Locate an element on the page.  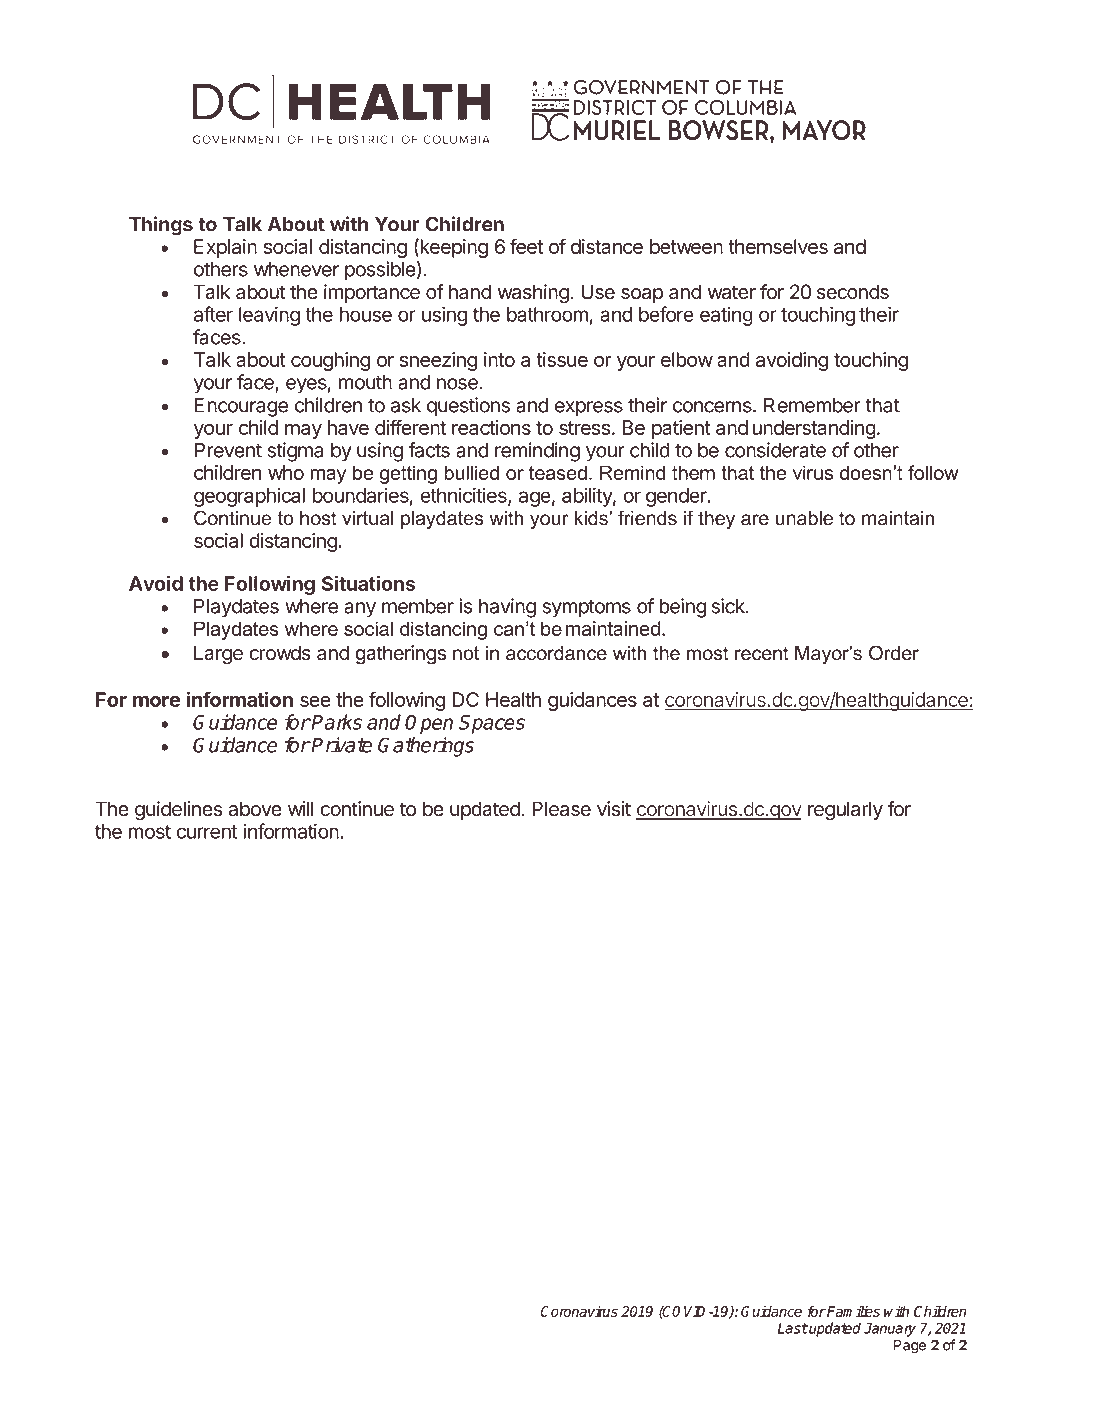
feet is located at coordinates (526, 246).
